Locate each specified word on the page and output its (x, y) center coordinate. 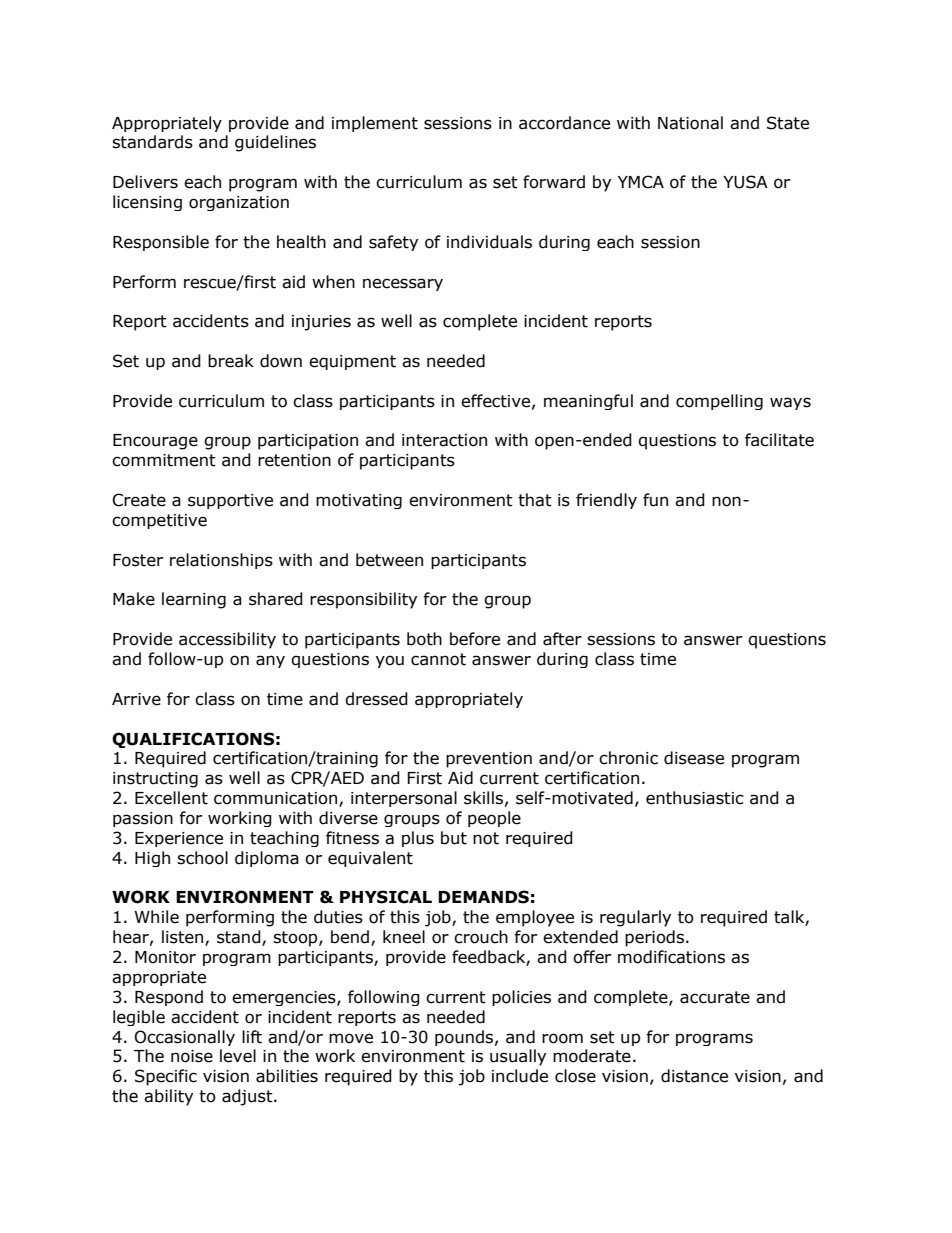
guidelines (275, 143)
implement (375, 124)
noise (192, 1056)
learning (194, 600)
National (690, 123)
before (475, 639)
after (562, 639)
